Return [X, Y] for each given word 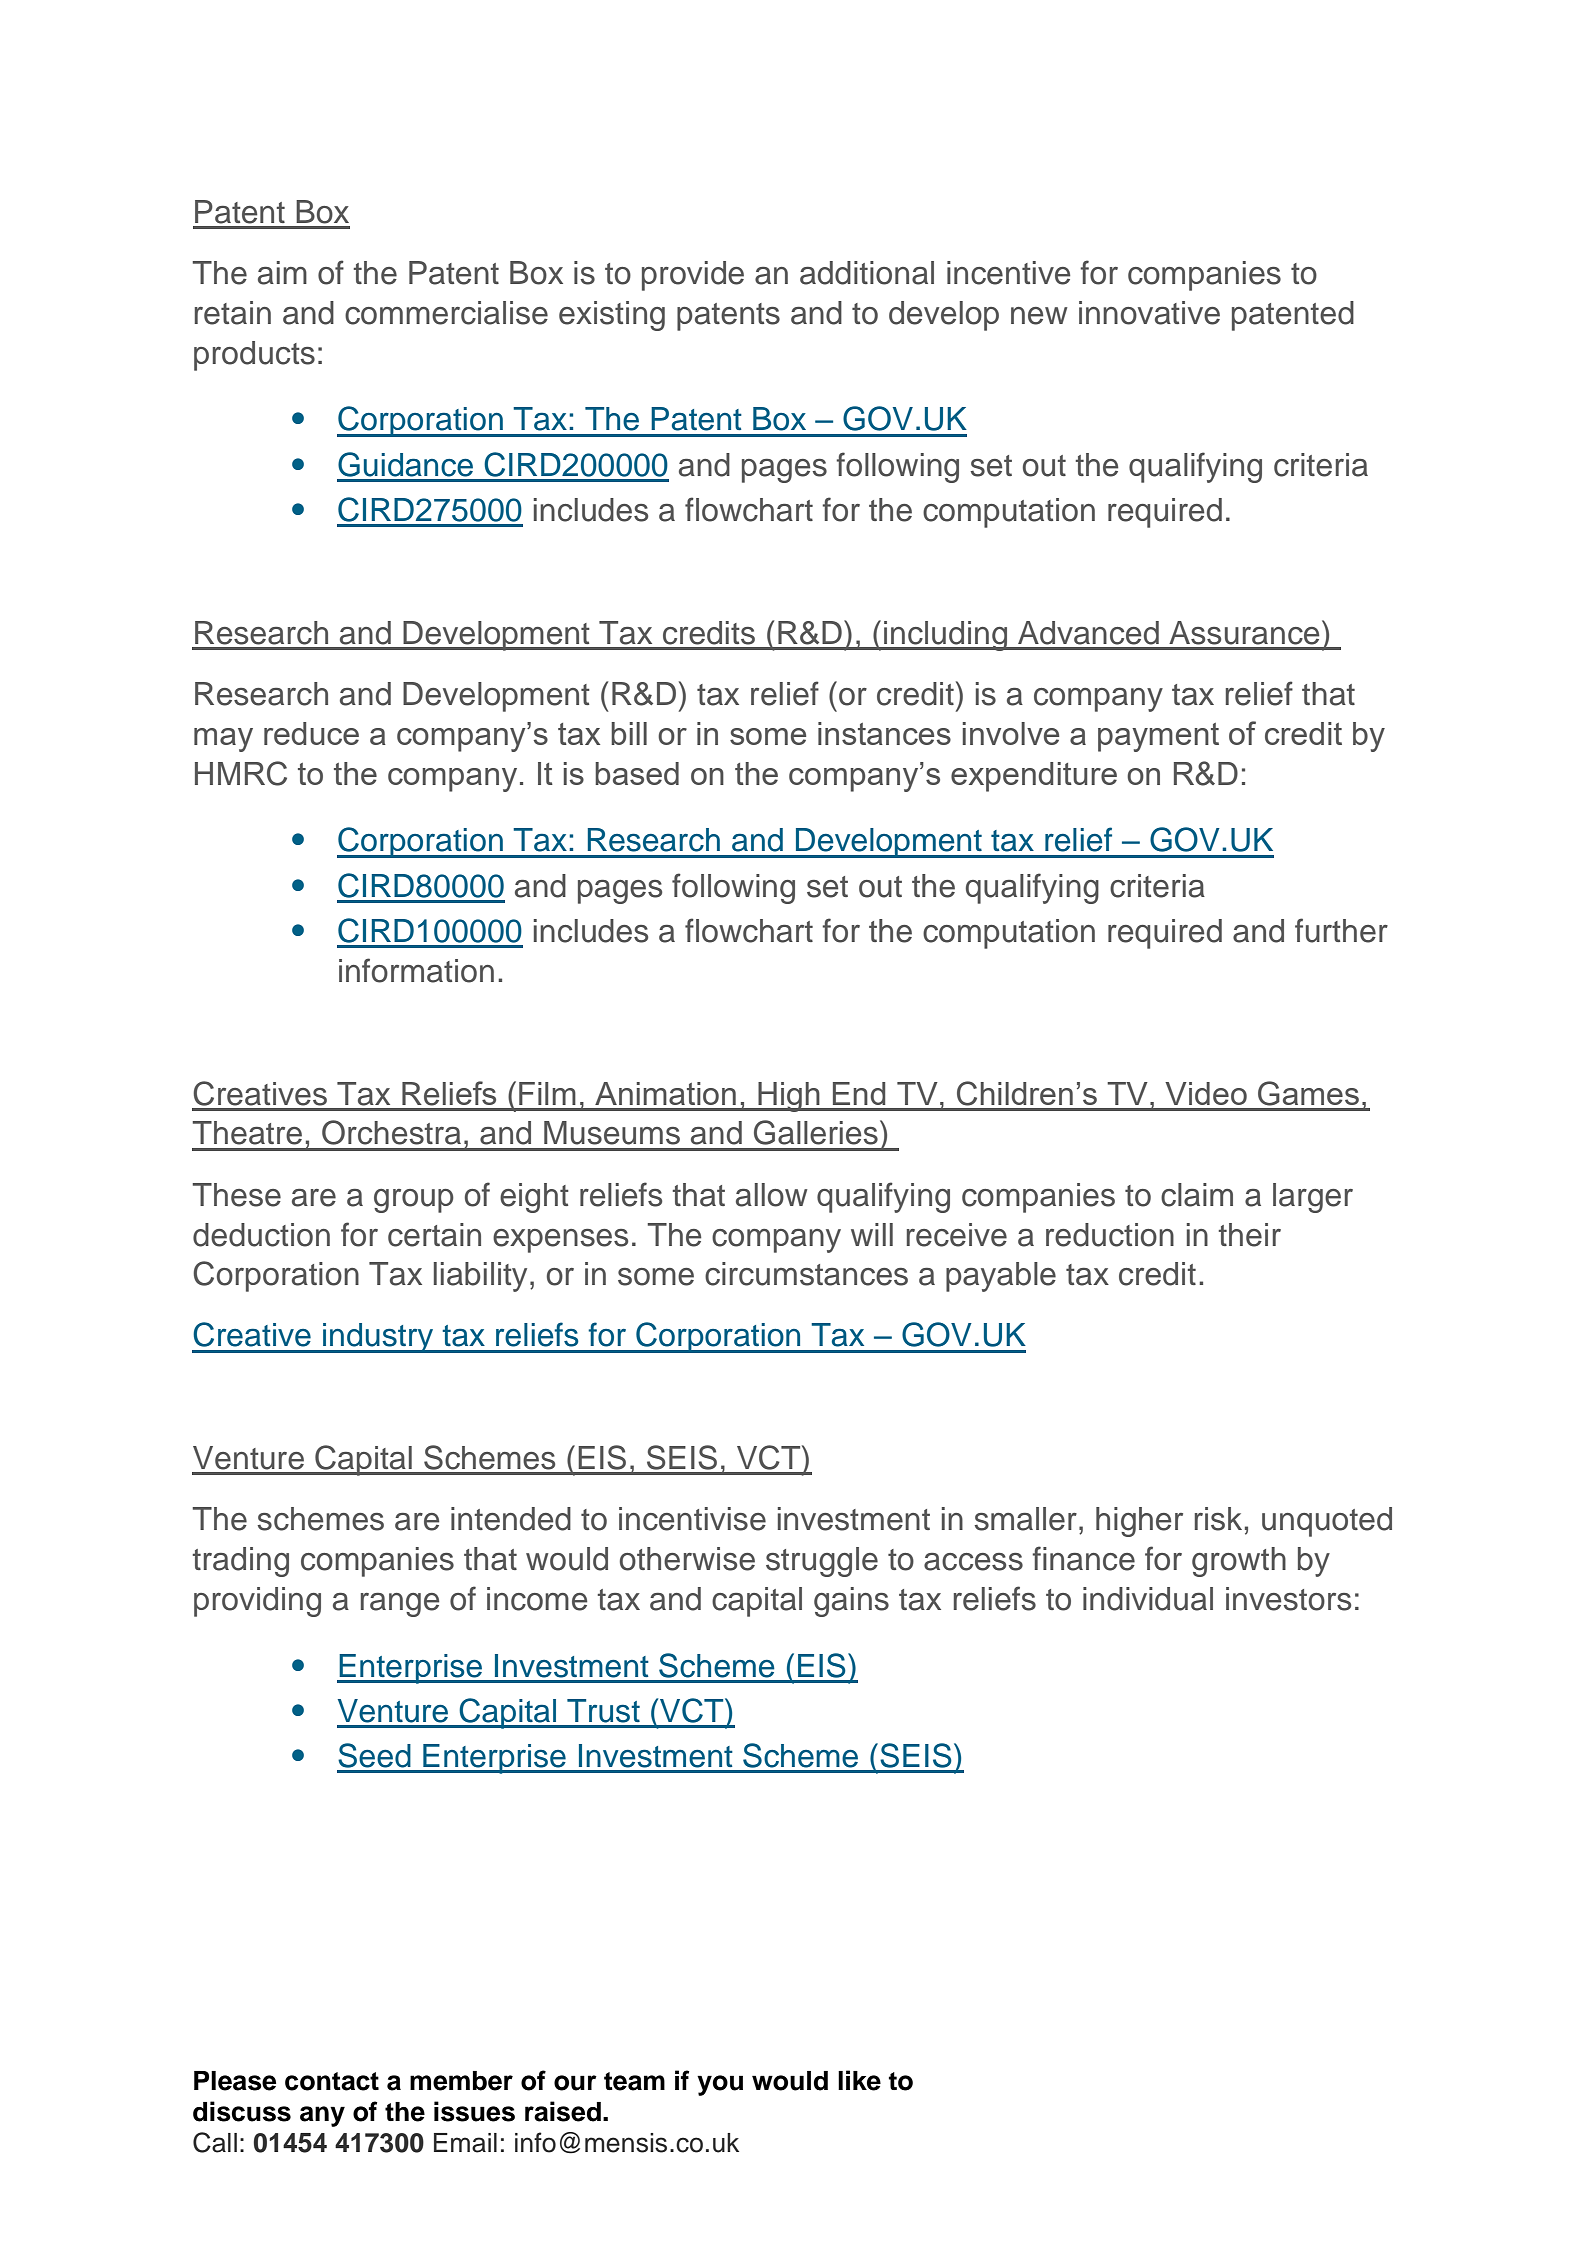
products [254, 356]
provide [693, 276]
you [720, 2085]
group [414, 1201]
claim [1197, 1195]
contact [332, 2081]
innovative [1149, 313]
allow [771, 1195]
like [859, 2080]
